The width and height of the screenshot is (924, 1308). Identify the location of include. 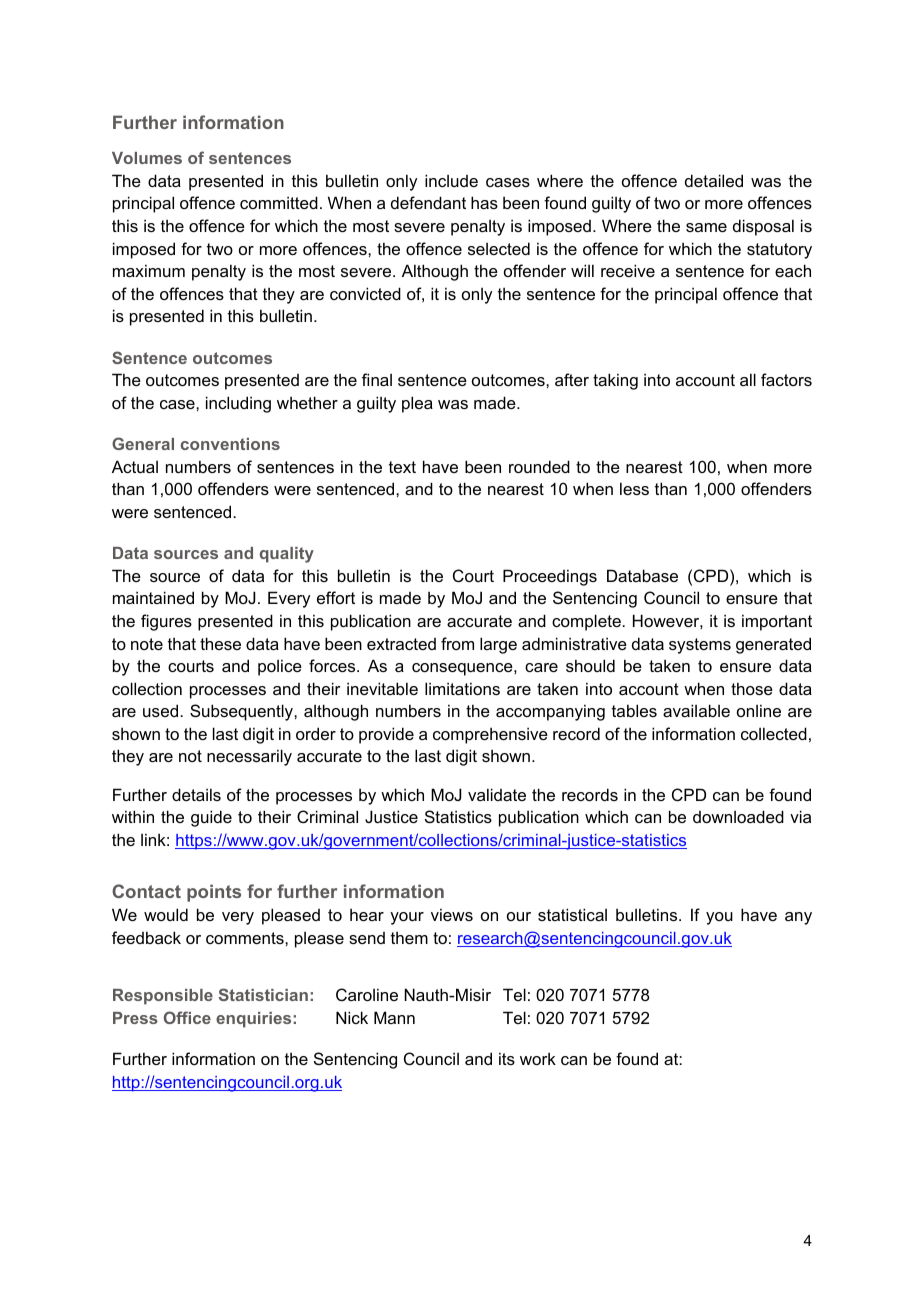
(451, 180).
